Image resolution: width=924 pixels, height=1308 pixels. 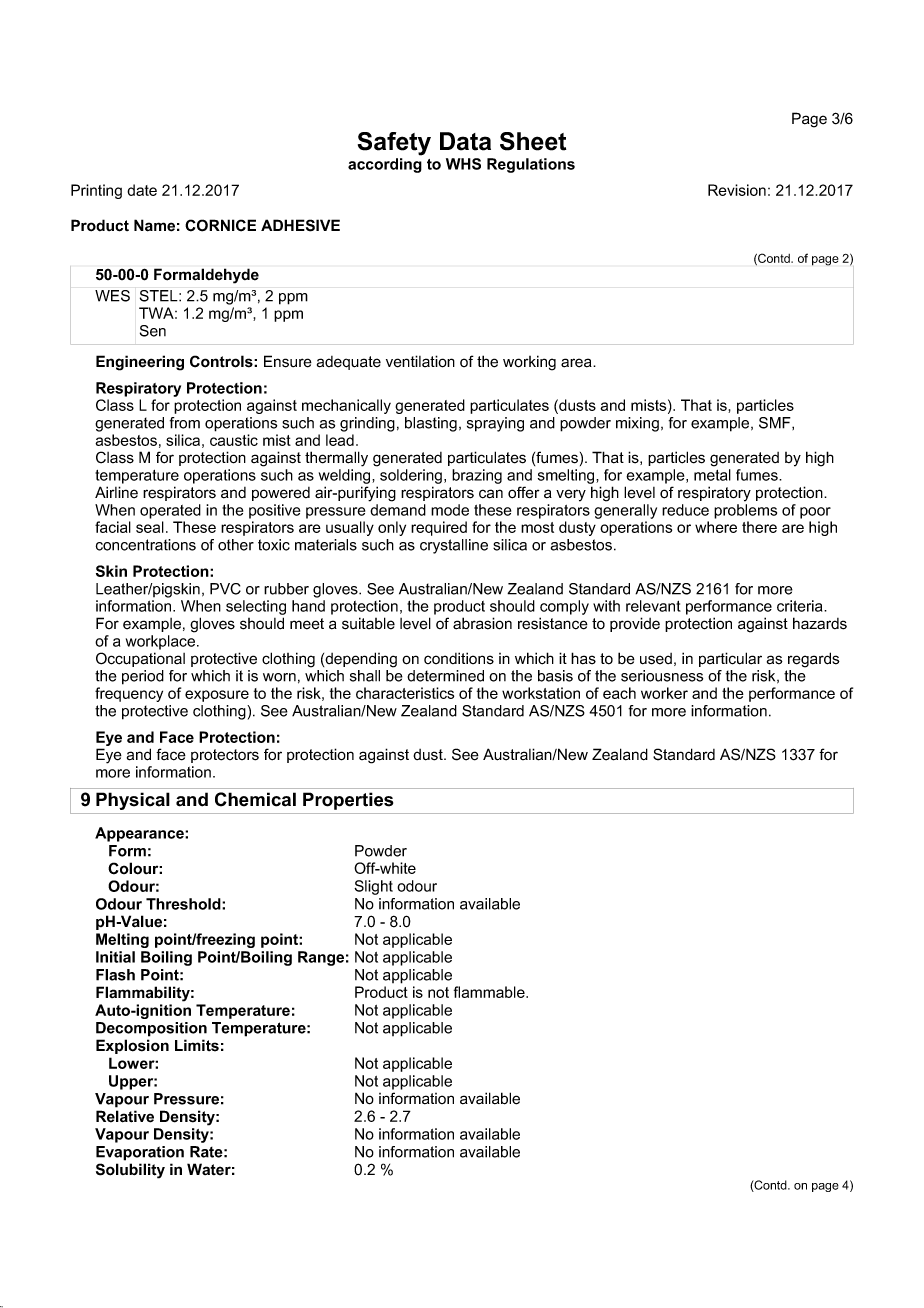 I want to click on Evaporation, so click(x=140, y=1153).
